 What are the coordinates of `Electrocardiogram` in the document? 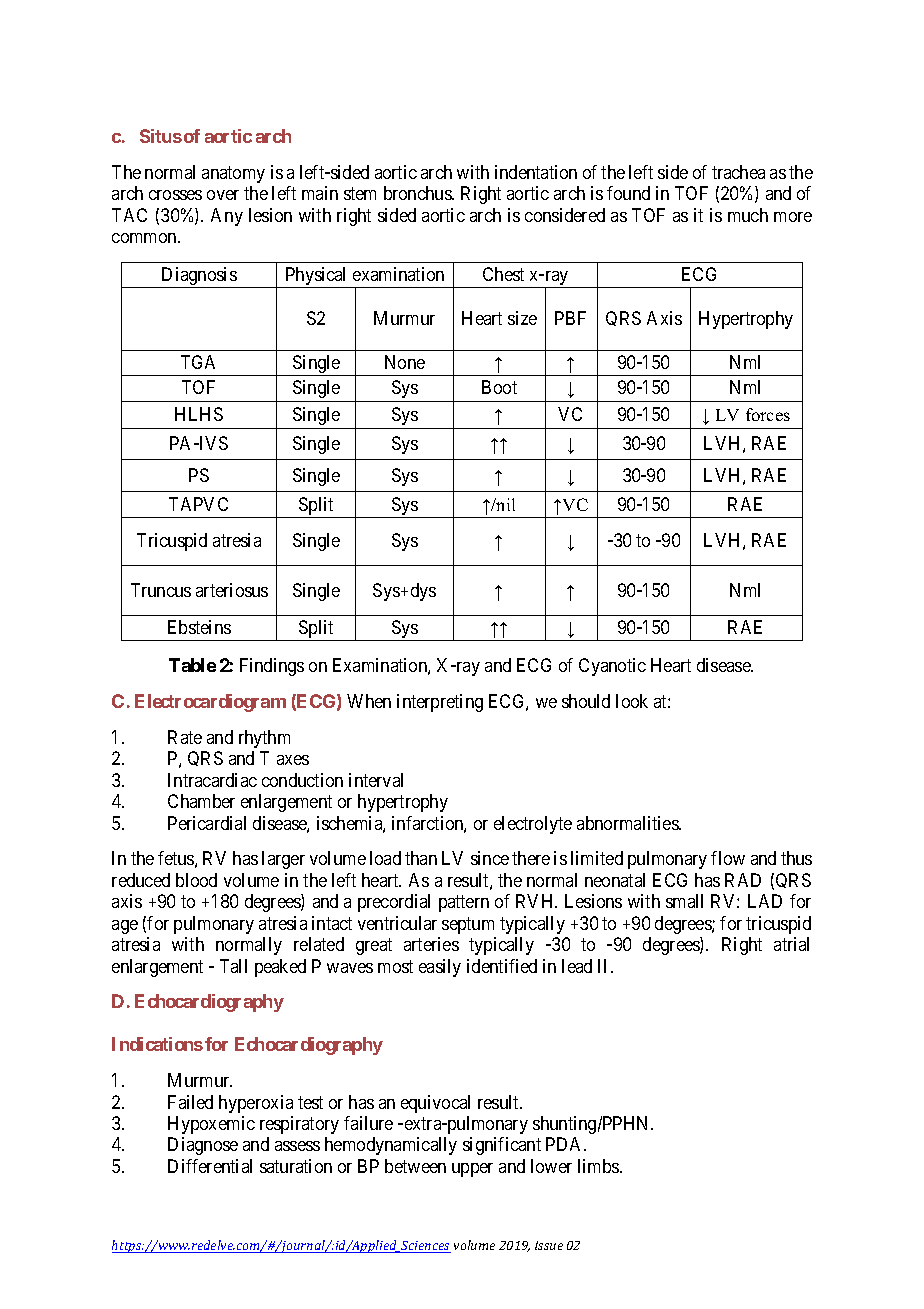 It's located at (210, 703).
